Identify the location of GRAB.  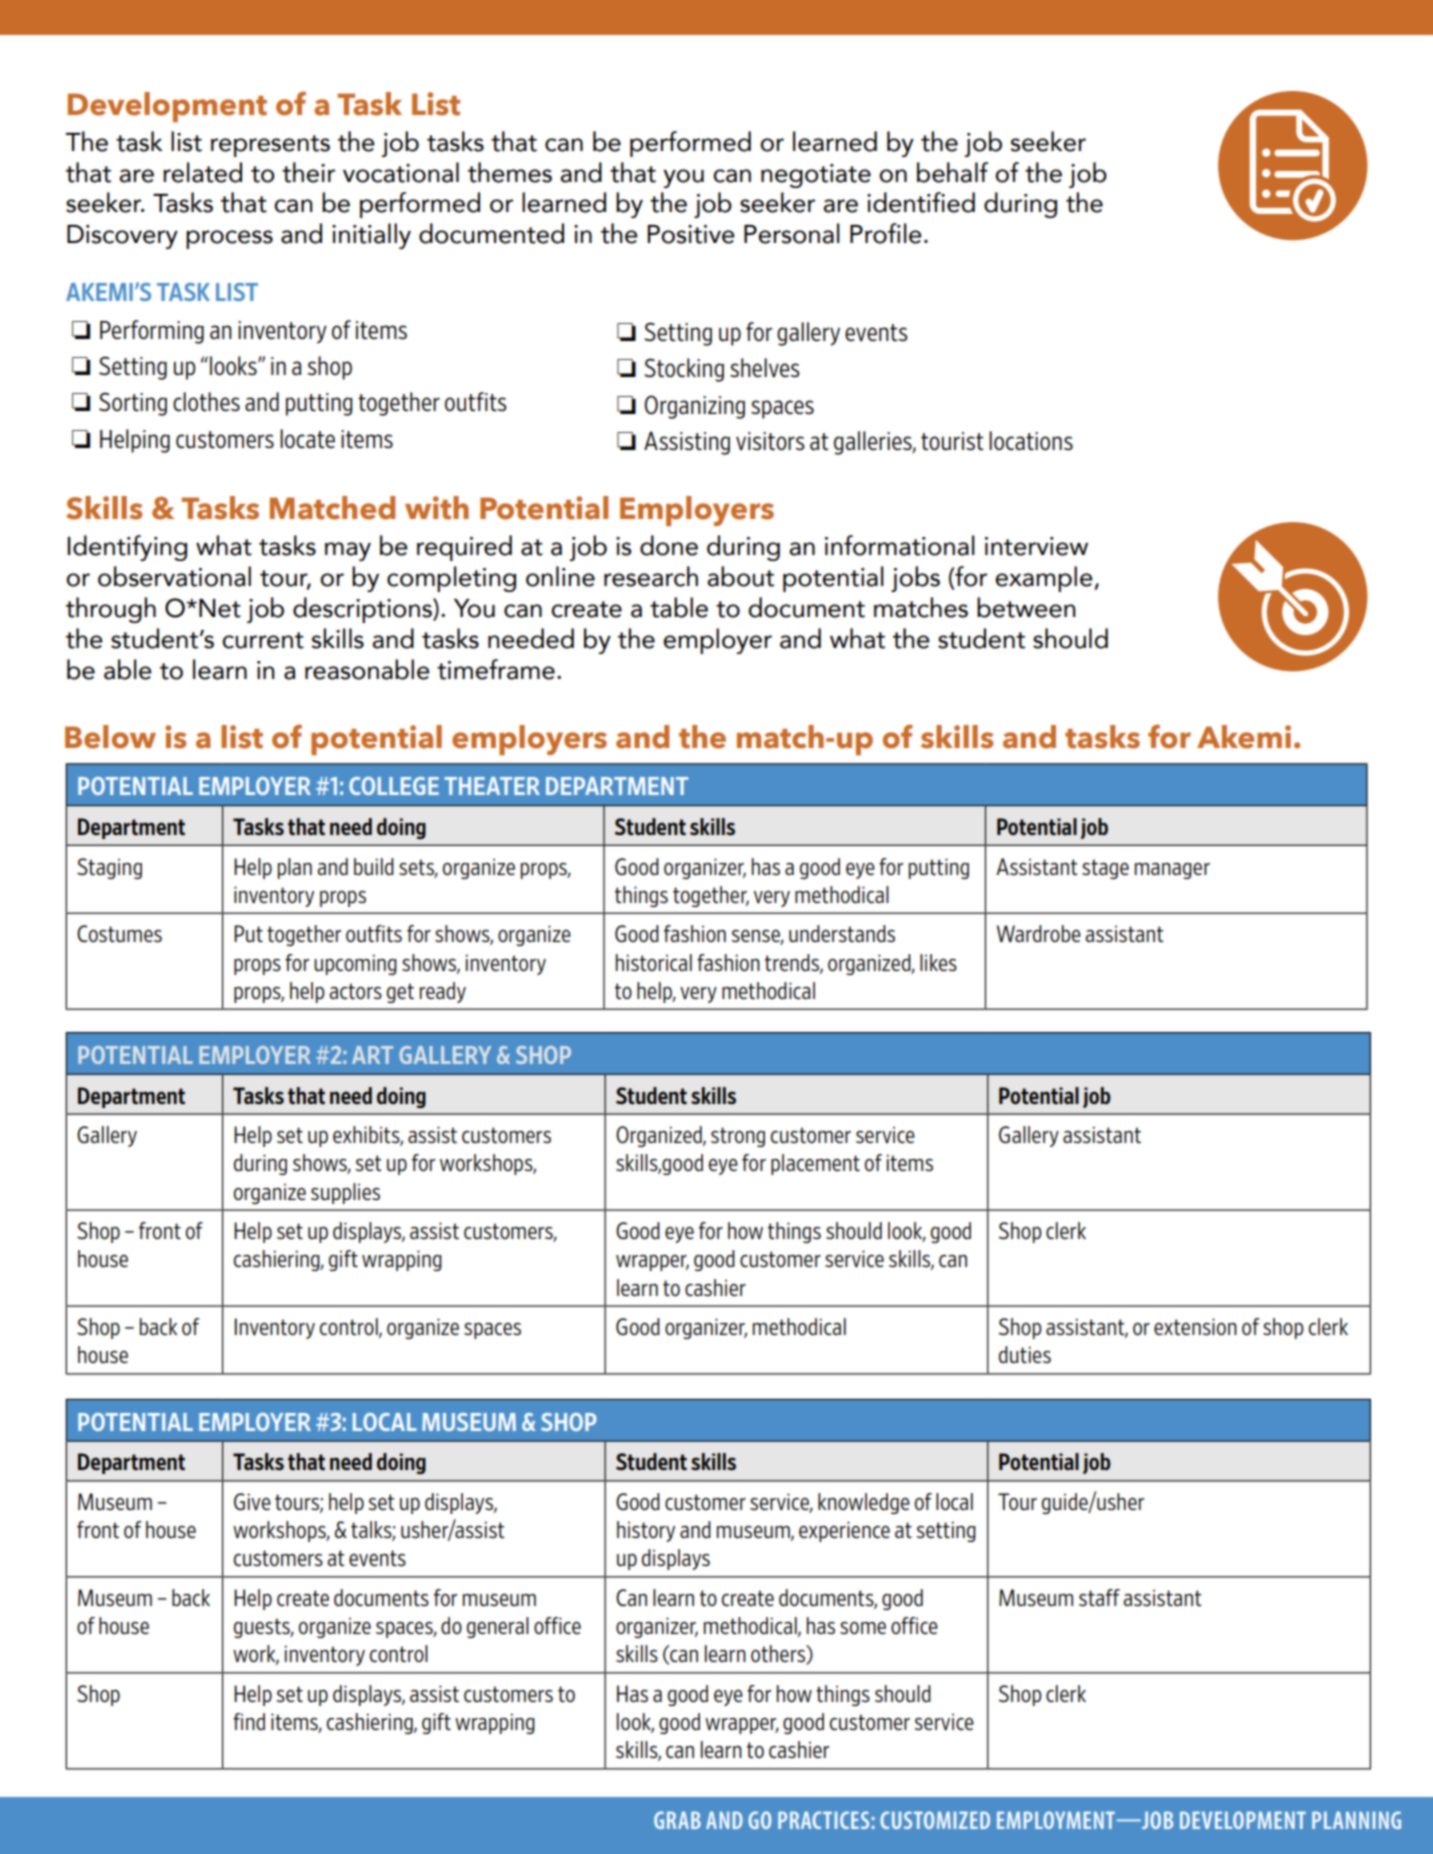
(677, 1820).
